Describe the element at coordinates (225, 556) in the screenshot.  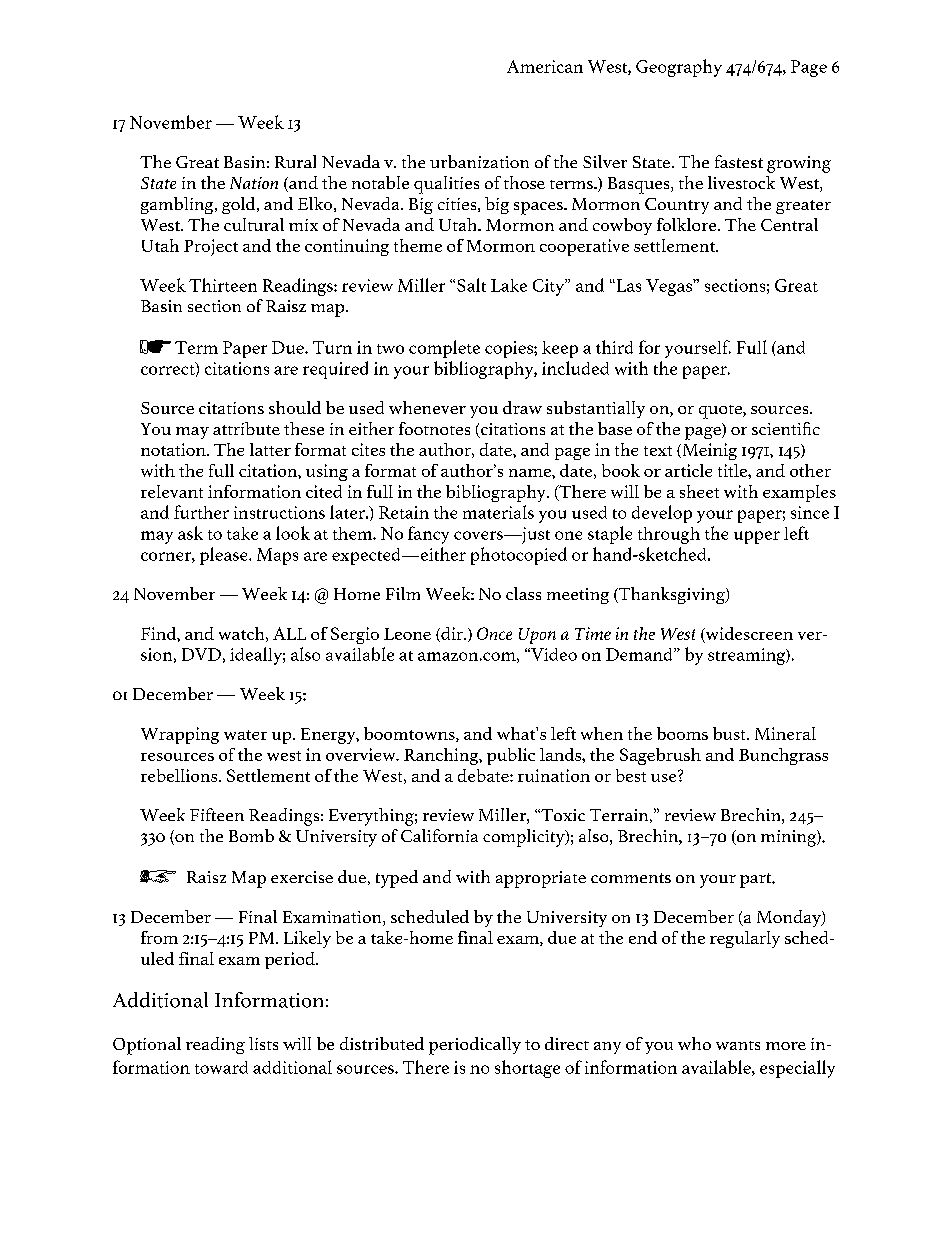
I see `please` at that location.
